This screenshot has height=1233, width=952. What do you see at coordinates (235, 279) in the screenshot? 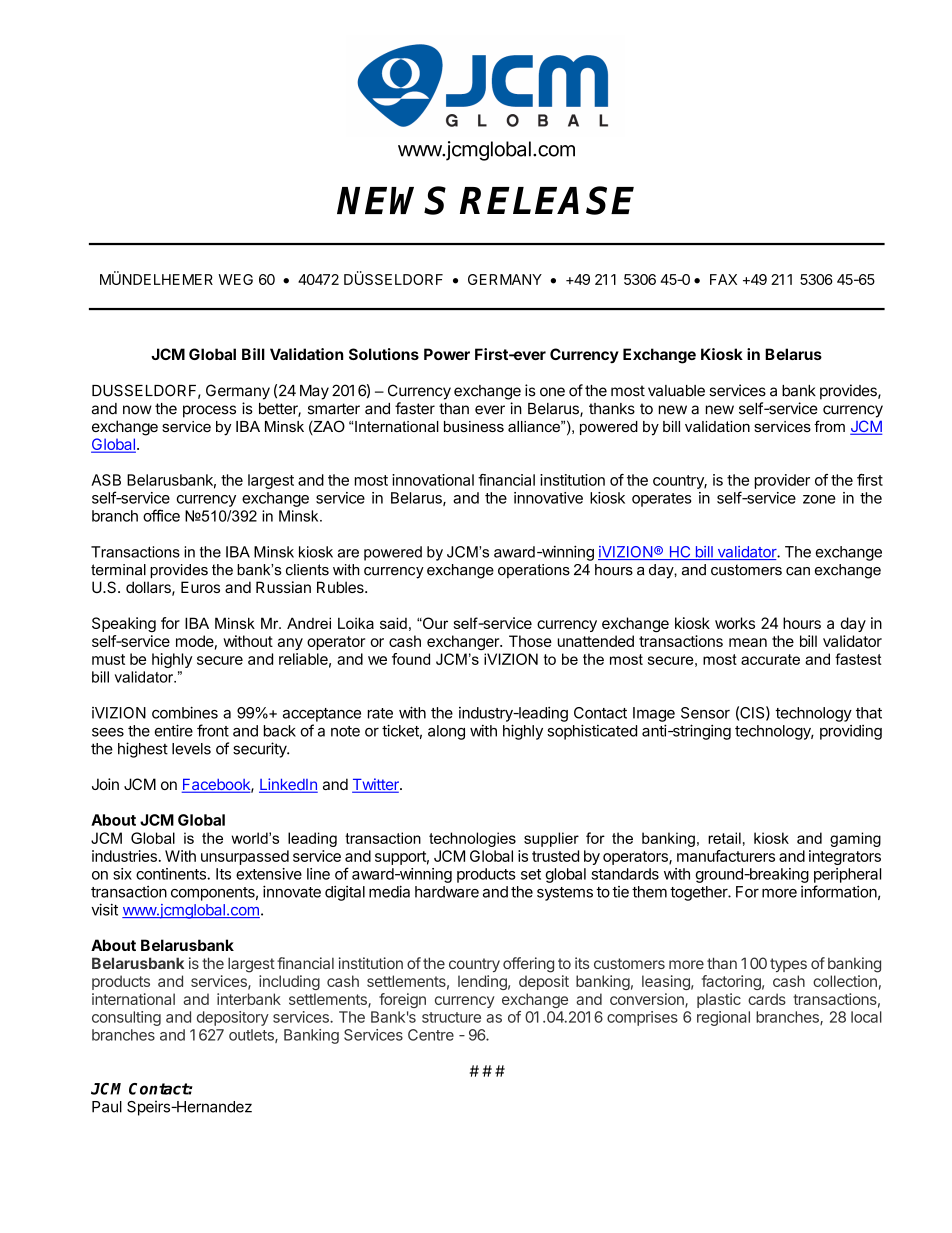
I see `WEG` at bounding box center [235, 279].
